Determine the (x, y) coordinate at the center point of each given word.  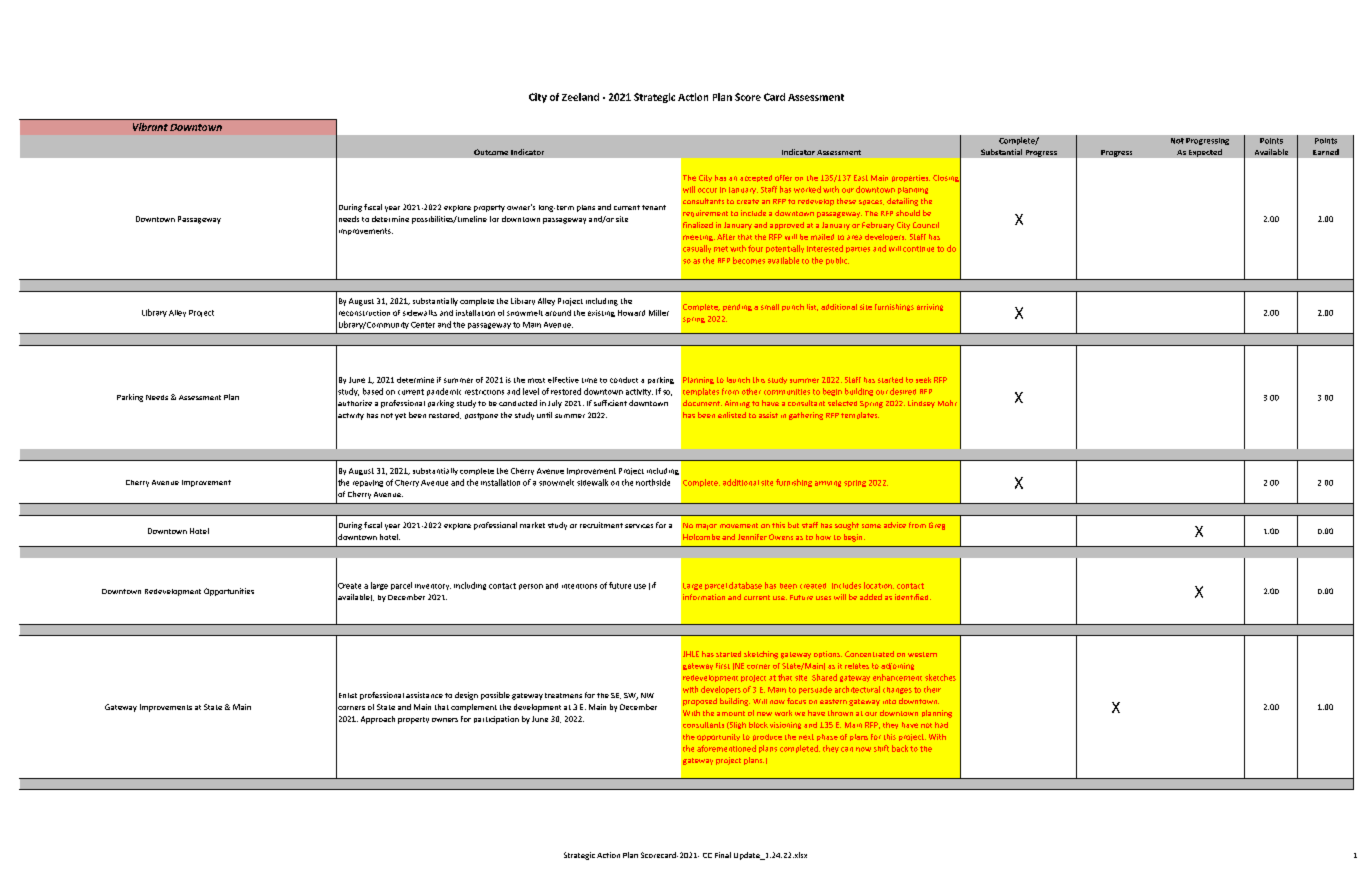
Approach (378, 720)
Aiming (737, 404)
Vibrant (150, 127)
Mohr (947, 403)
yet (400, 416)
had (941, 725)
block (758, 725)
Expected (1205, 153)
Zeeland (580, 97)
